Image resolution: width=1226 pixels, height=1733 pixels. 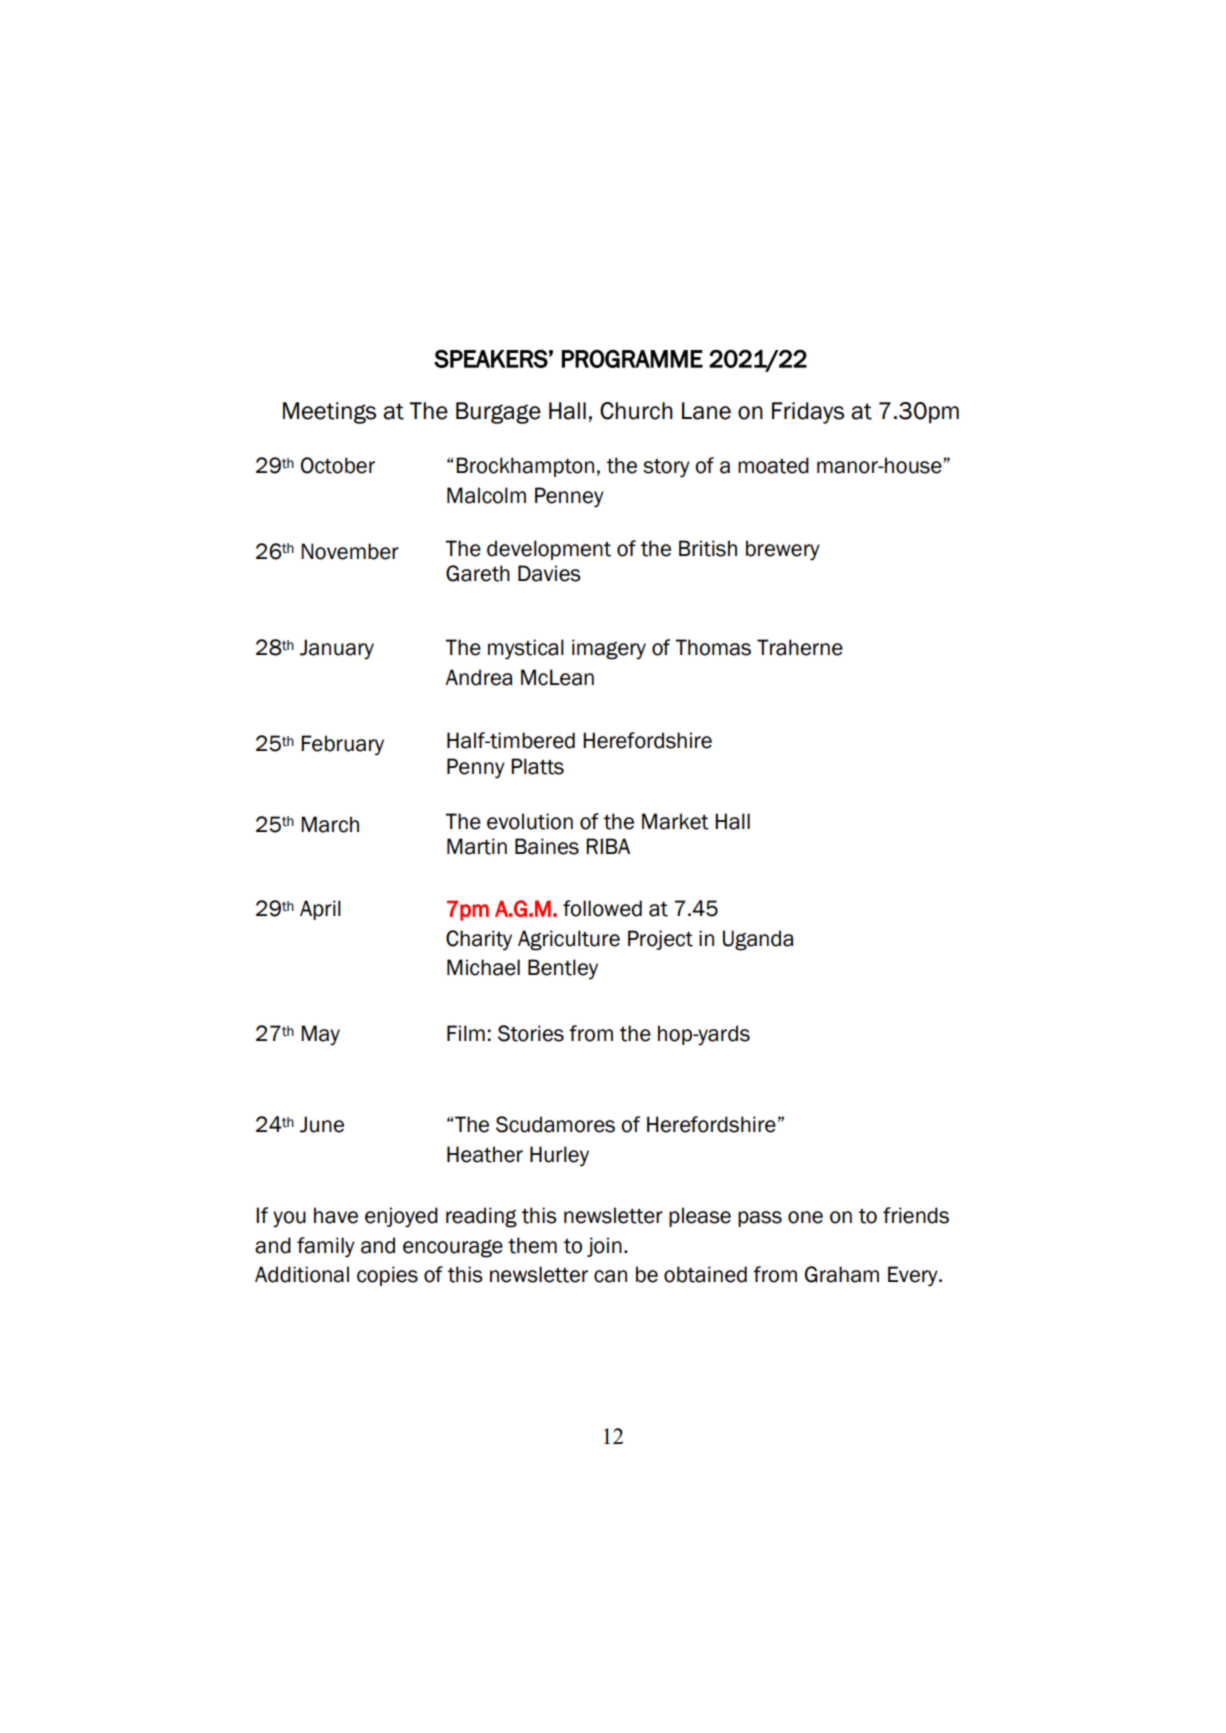 I want to click on March, so click(x=330, y=824).
